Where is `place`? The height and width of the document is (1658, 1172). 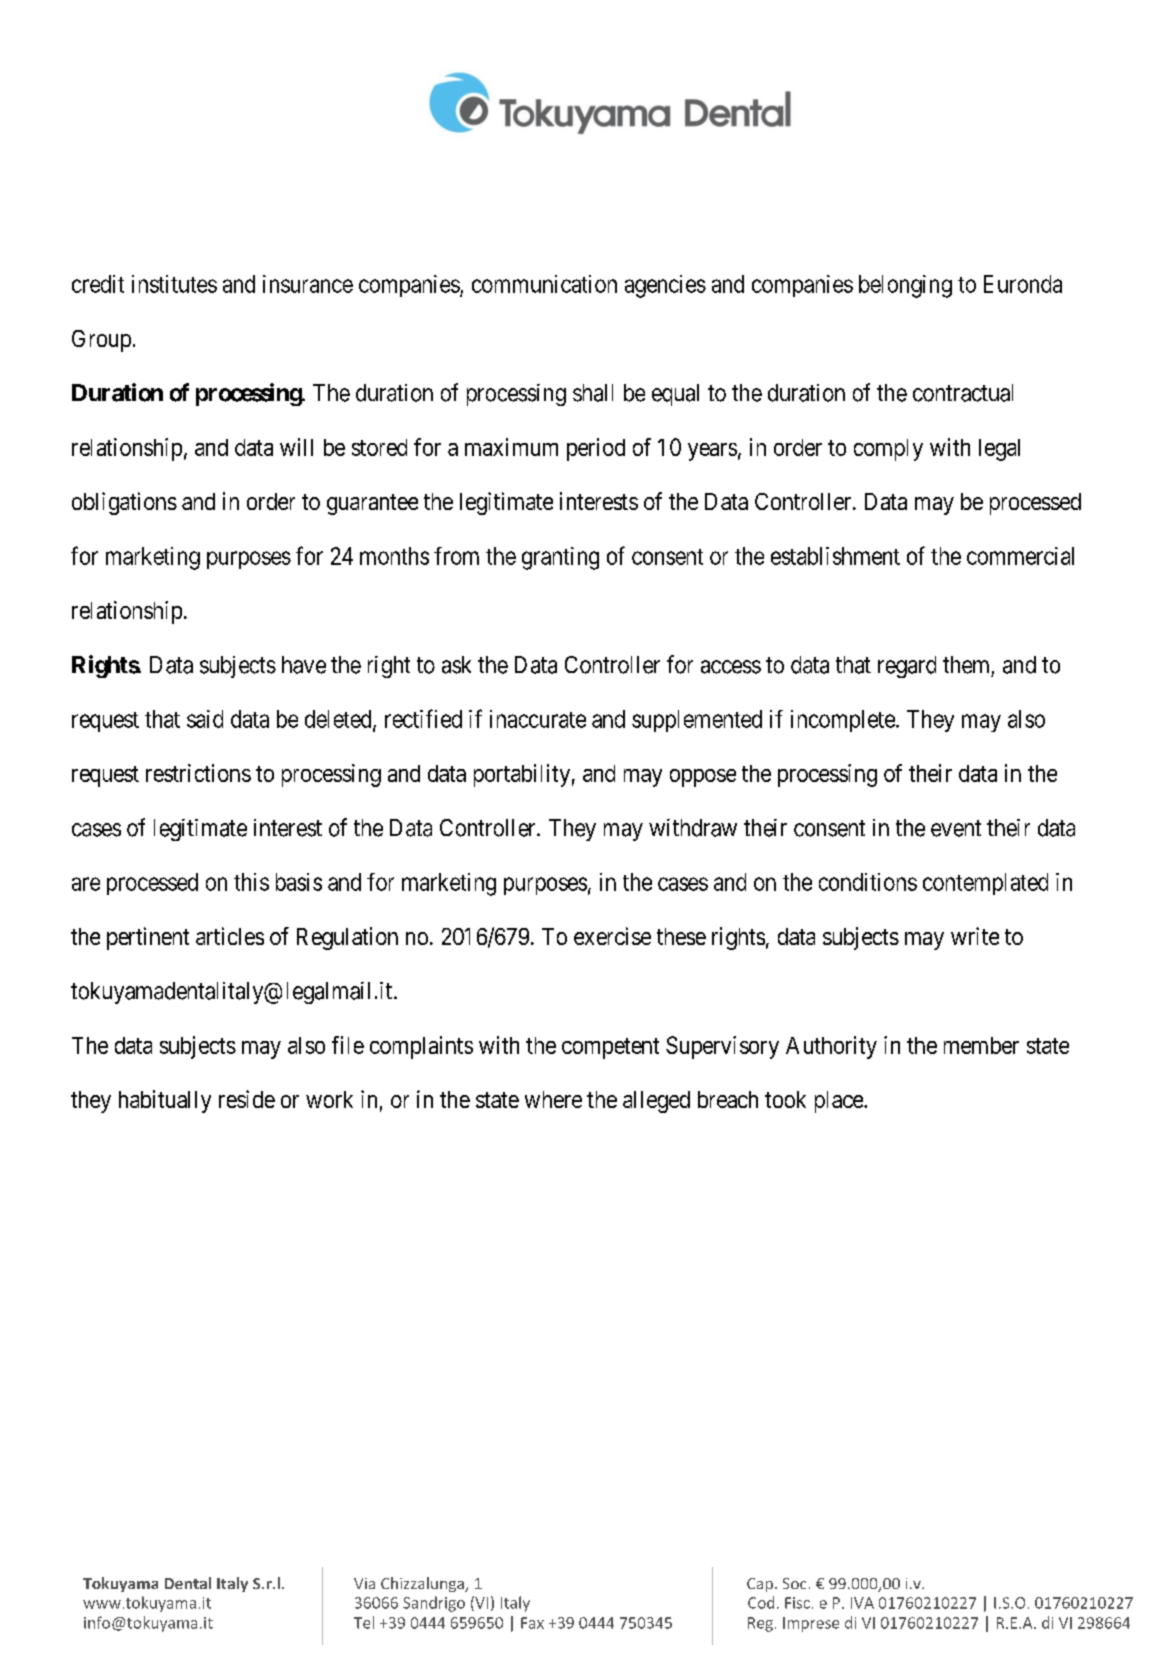 place is located at coordinates (840, 1102).
